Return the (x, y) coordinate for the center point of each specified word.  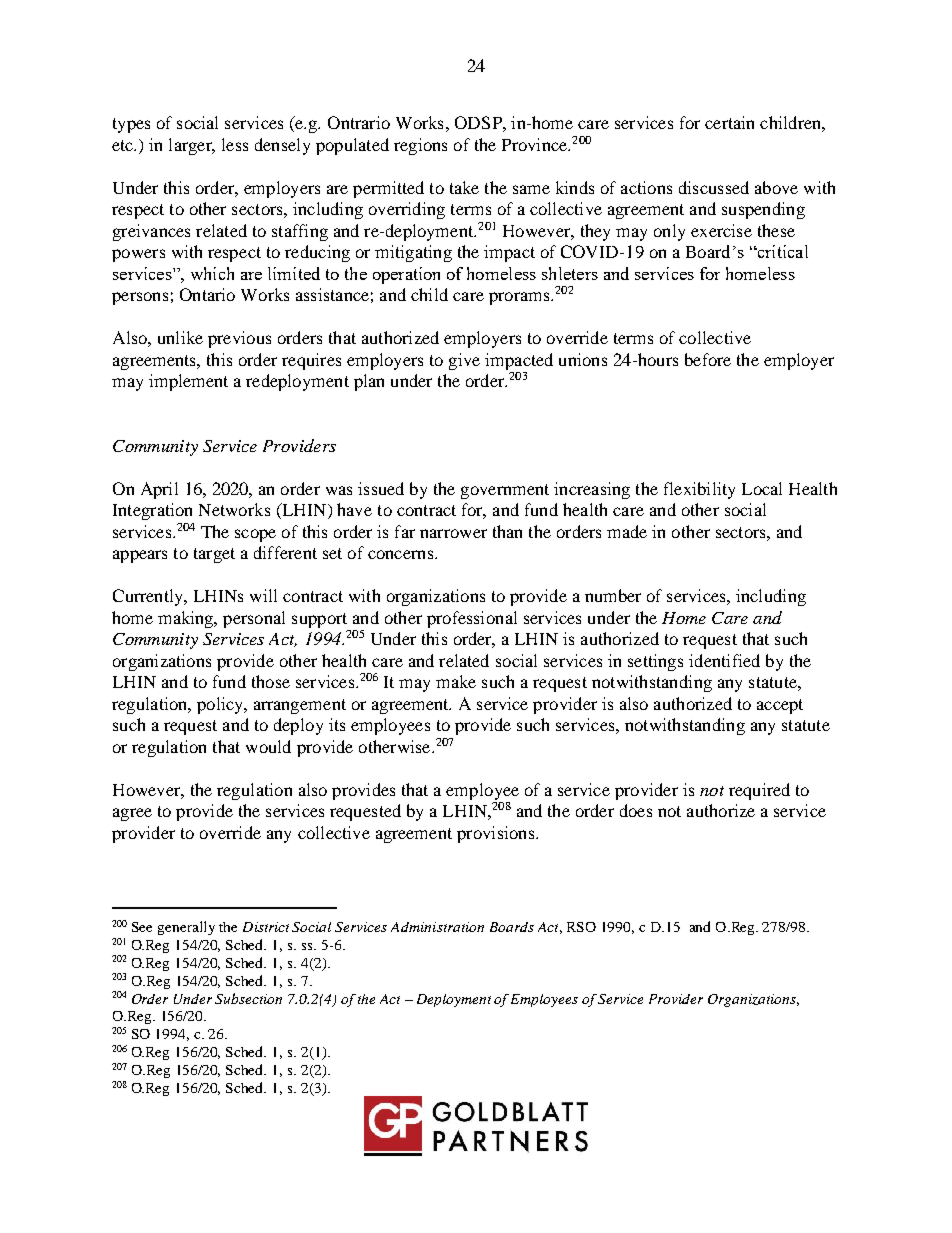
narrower (453, 533)
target (214, 555)
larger (191, 146)
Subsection (248, 998)
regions (420, 146)
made (627, 531)
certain (729, 122)
